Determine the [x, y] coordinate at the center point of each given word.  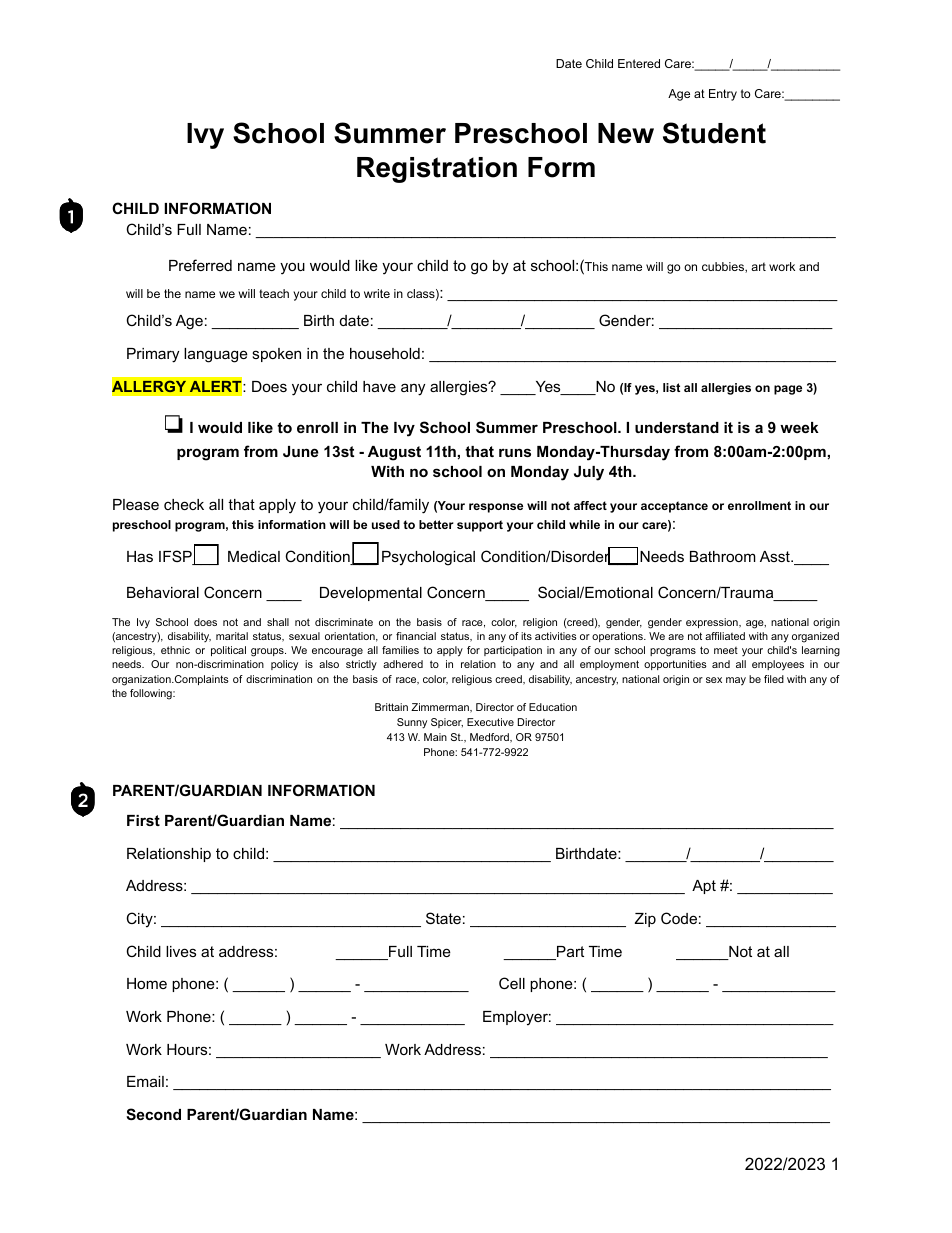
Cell [512, 983]
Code [679, 918]
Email [145, 1081]
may [736, 681]
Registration [437, 170]
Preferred [200, 265]
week [799, 427]
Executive [490, 722]
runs [515, 452]
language [216, 355]
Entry [723, 95]
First [143, 820]
